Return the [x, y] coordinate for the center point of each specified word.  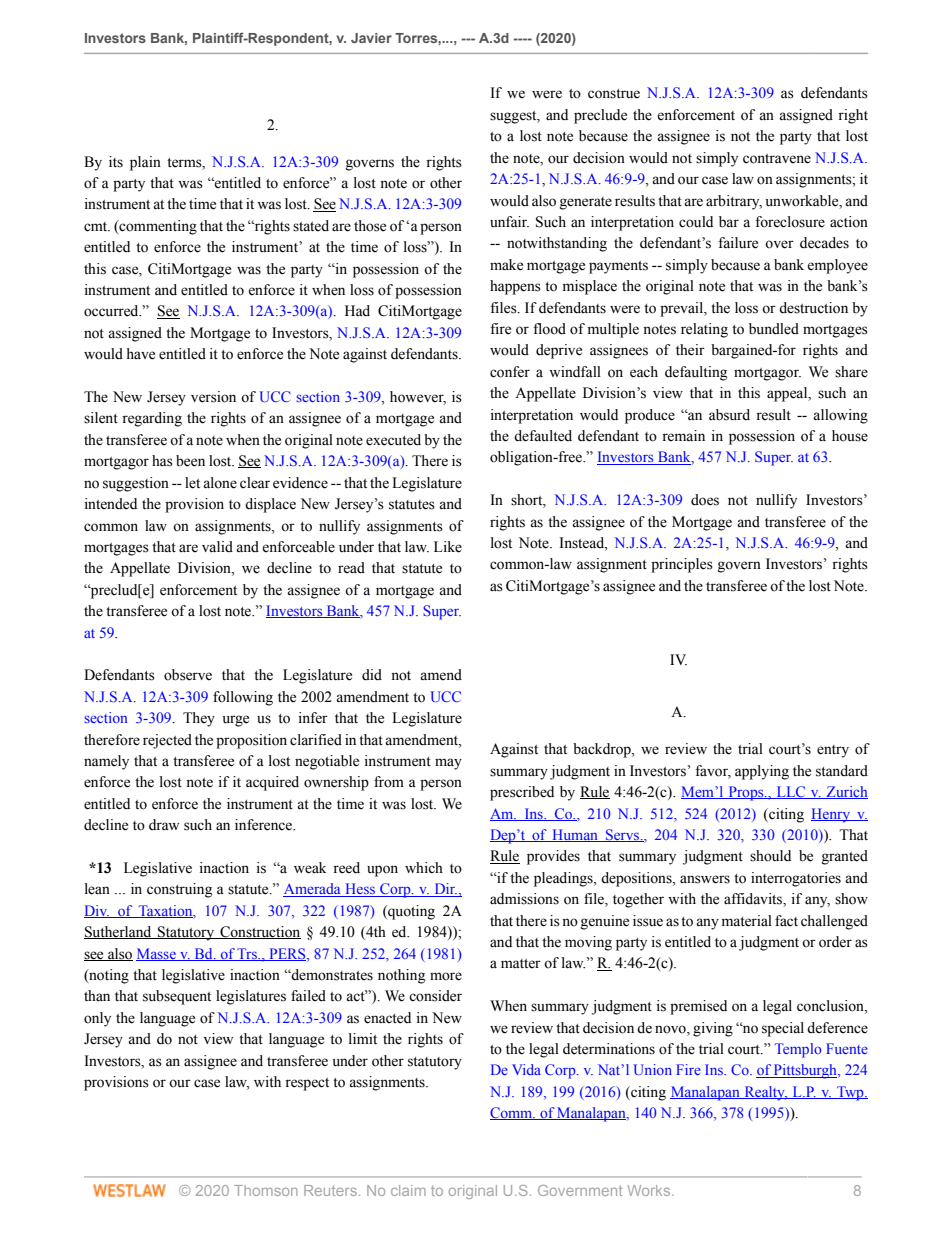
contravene [777, 159]
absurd [729, 415]
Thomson [266, 1190]
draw [164, 824]
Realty [764, 1093]
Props [746, 793]
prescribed [522, 793]
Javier [371, 38]
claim [408, 1190]
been [190, 461]
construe [614, 94]
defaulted [543, 436]
